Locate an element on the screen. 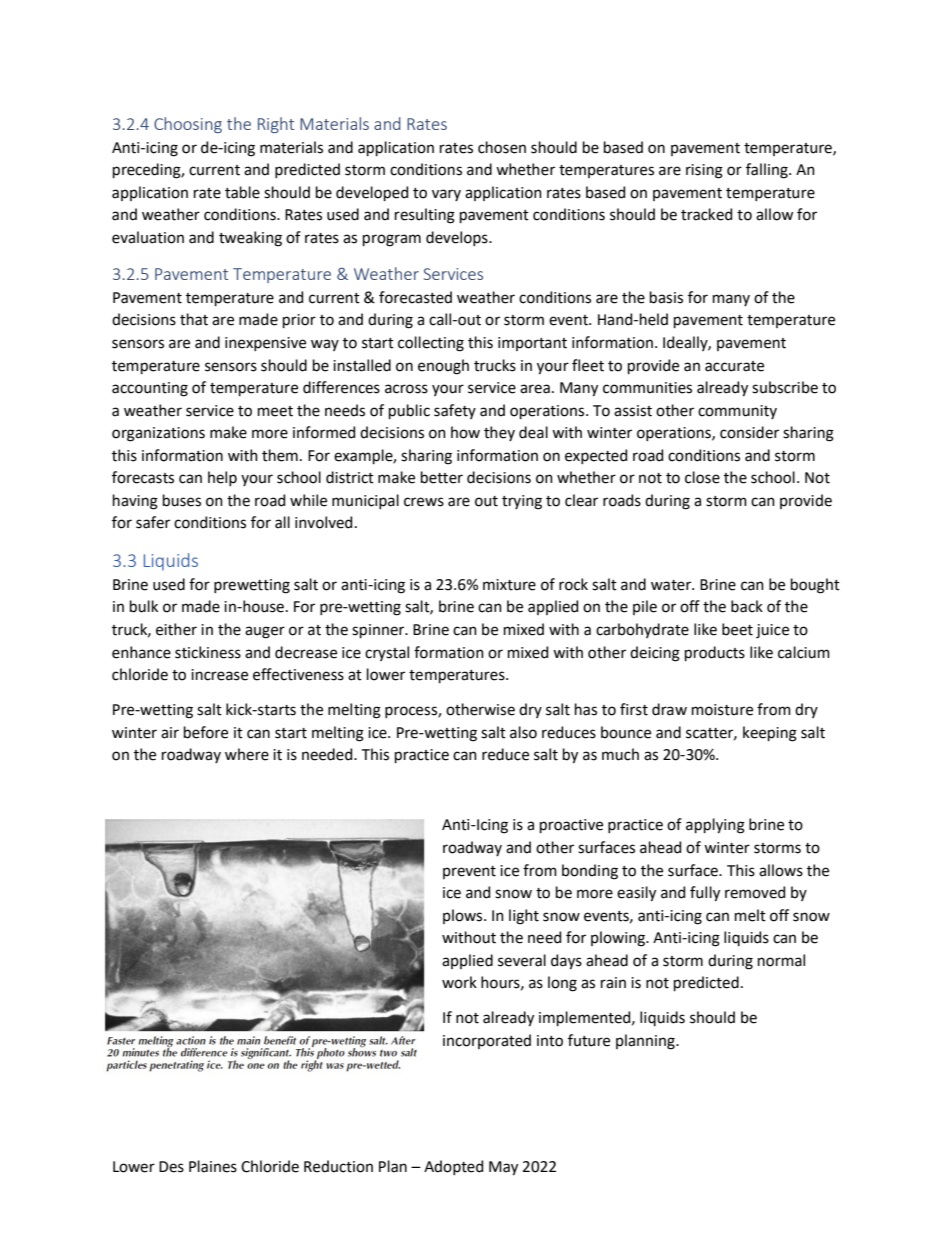 This screenshot has height=1233, width=952. chosen is located at coordinates (502, 147).
